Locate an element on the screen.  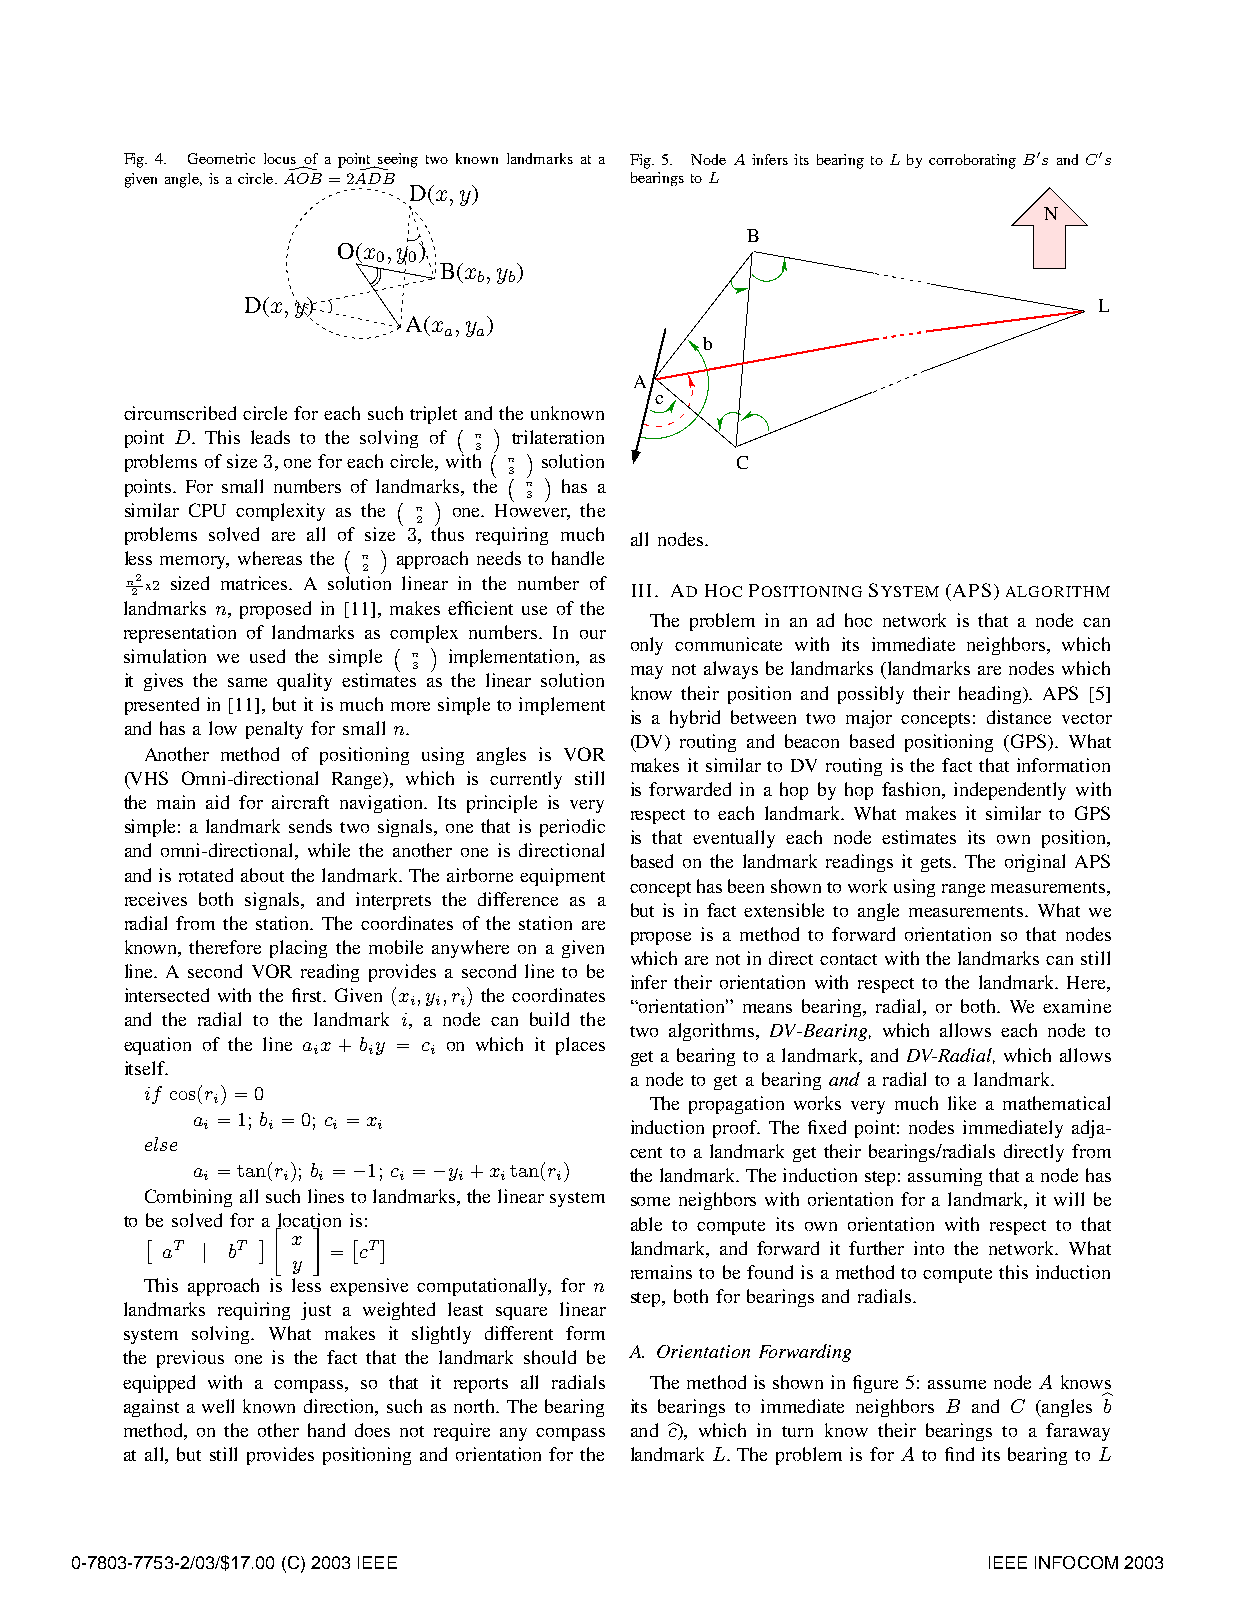
like is located at coordinates (962, 1103).
